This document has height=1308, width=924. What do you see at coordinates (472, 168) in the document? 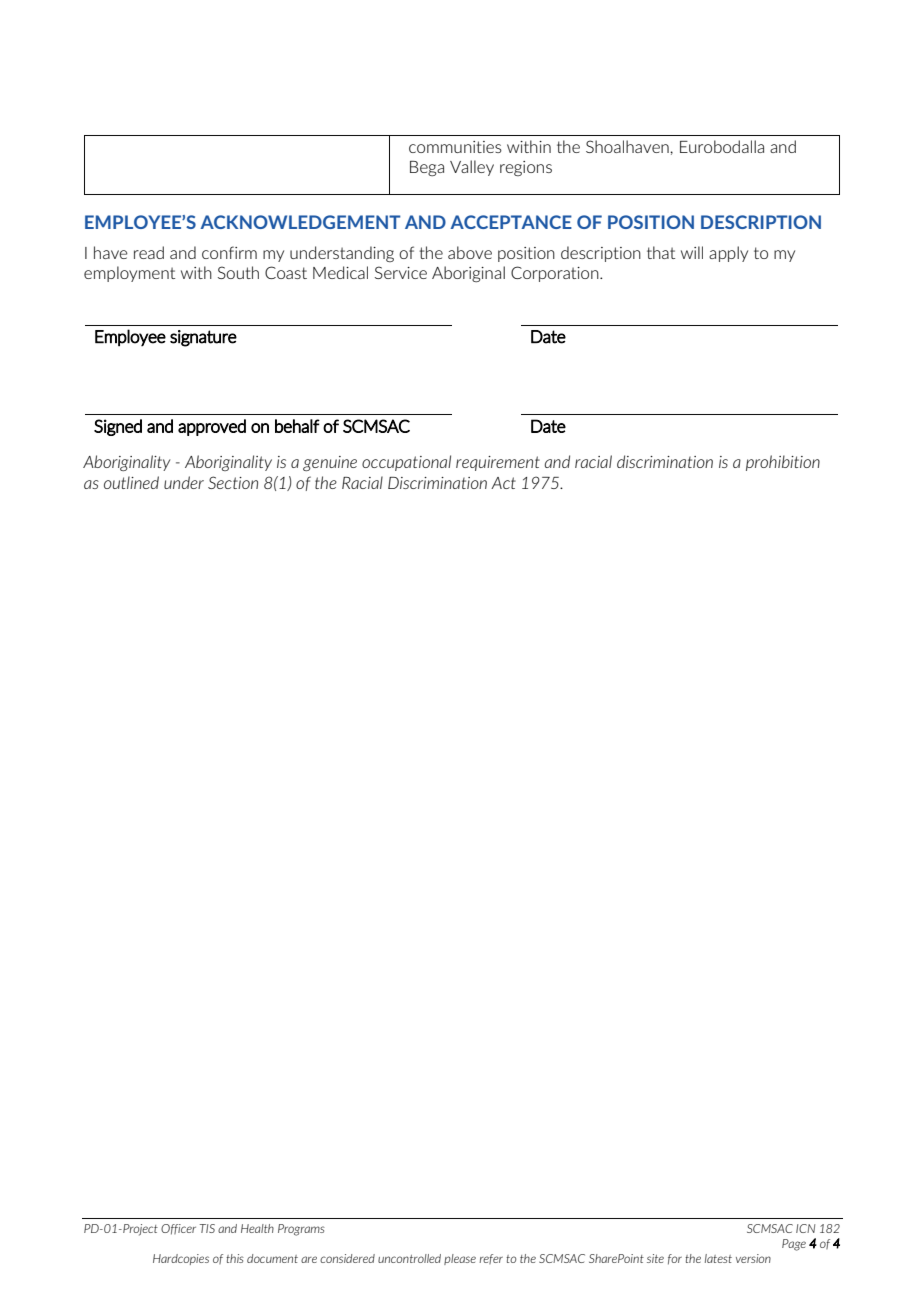
I see `Valley` at bounding box center [472, 168].
